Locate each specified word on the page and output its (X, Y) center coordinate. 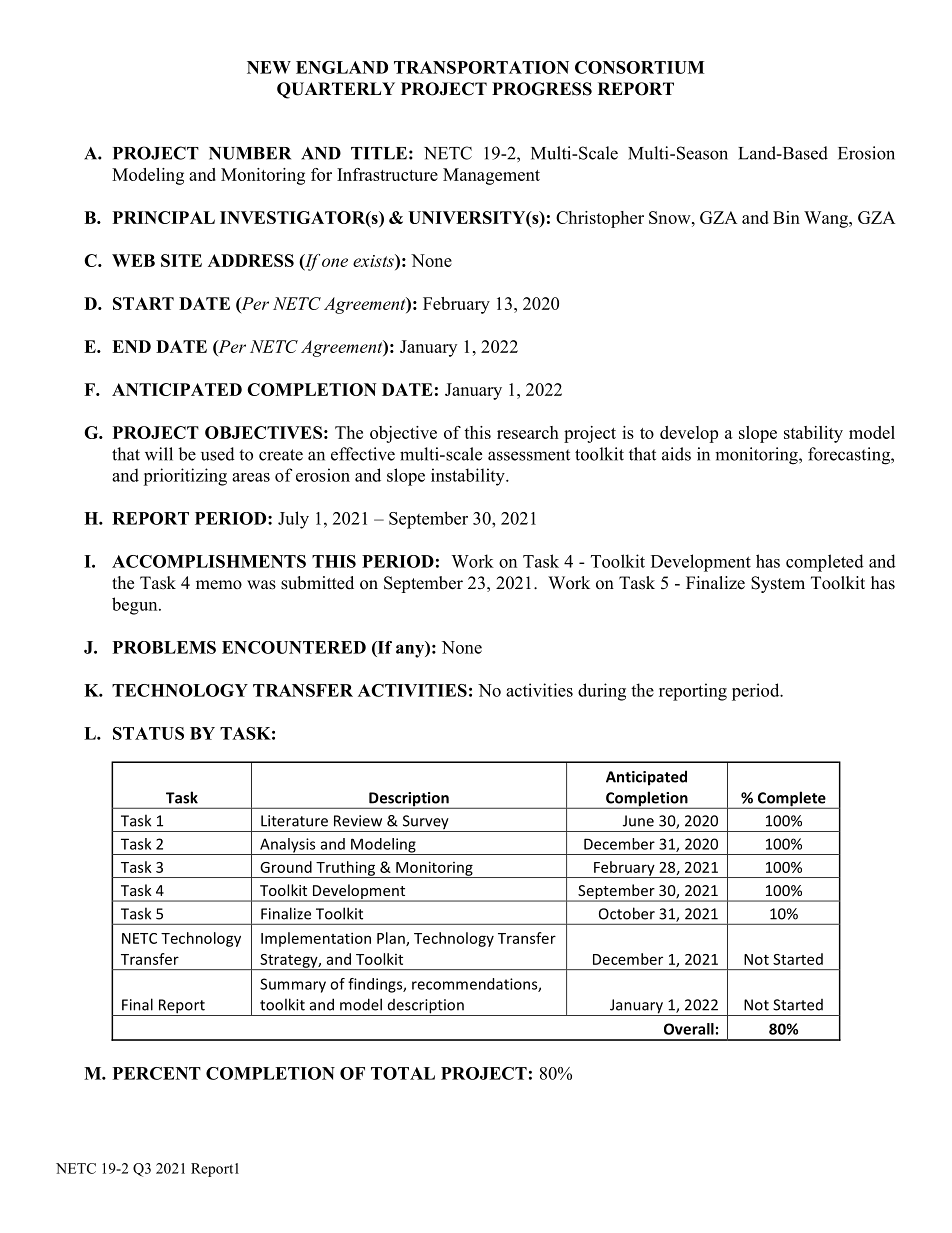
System (778, 584)
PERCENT (157, 1073)
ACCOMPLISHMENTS (209, 561)
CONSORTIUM (639, 67)
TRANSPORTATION (481, 67)
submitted (317, 583)
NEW (269, 67)
